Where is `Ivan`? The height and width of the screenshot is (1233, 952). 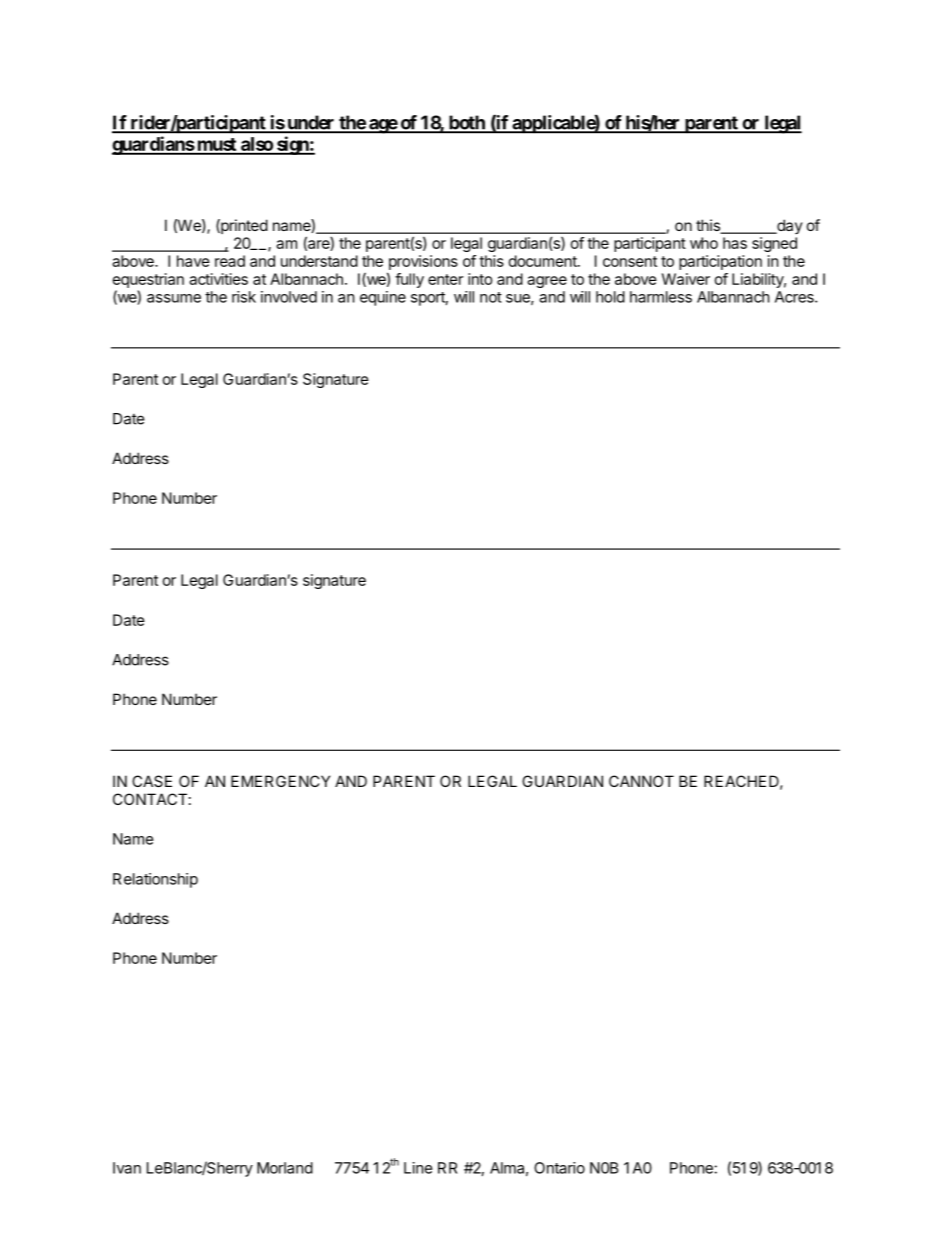 Ivan is located at coordinates (127, 1168).
